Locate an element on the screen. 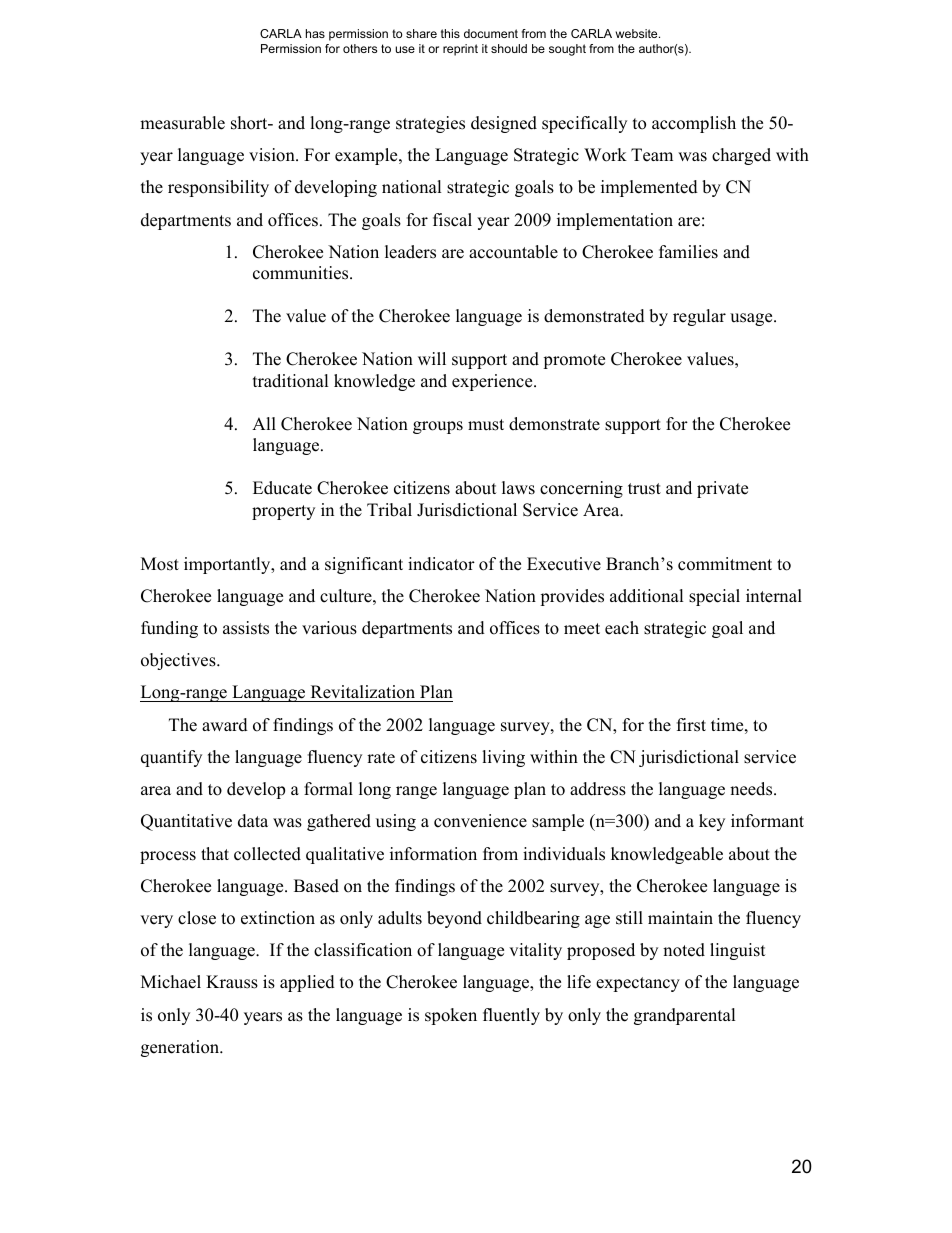 The width and height of the screenshot is (952, 1233). spoken is located at coordinates (451, 1016).
